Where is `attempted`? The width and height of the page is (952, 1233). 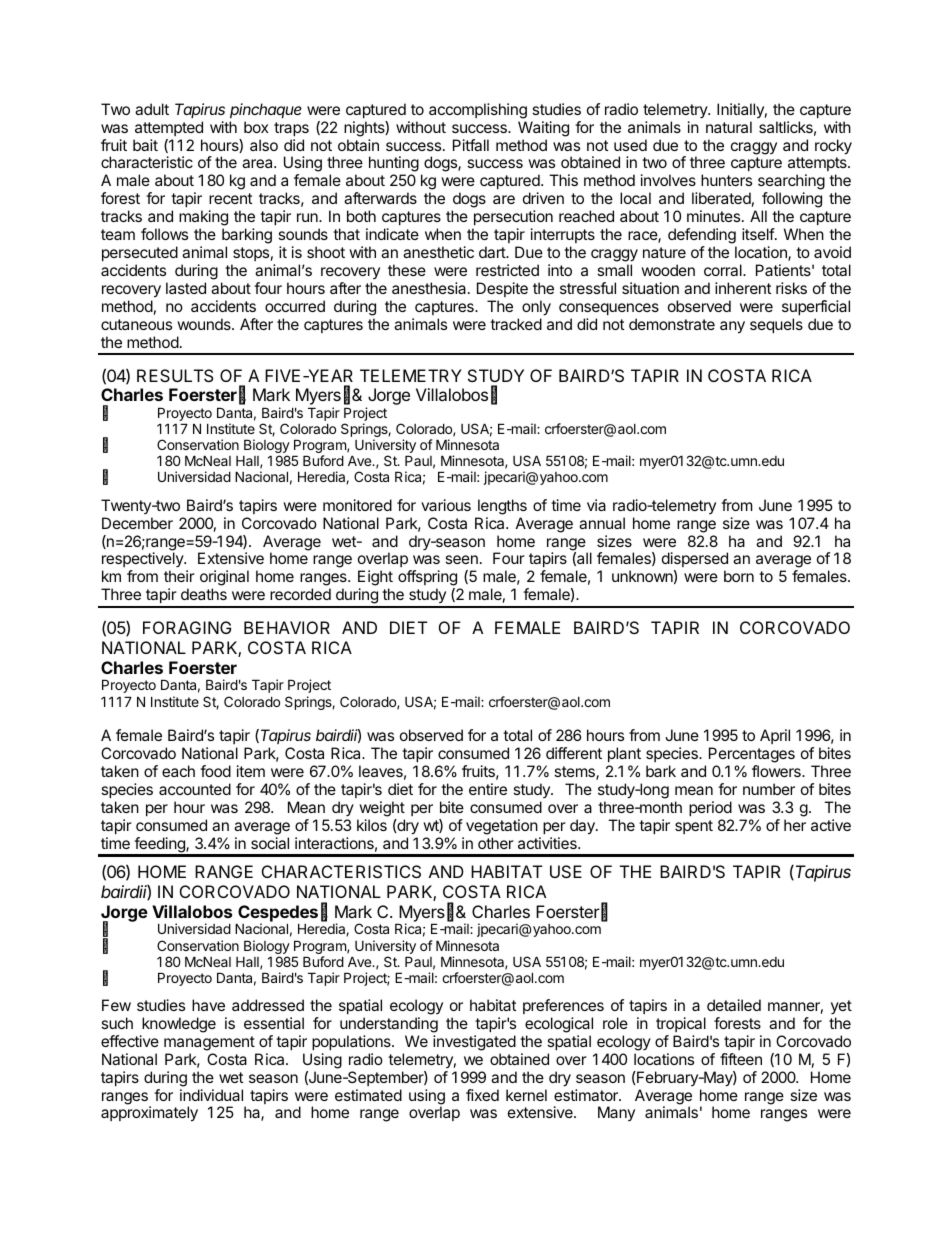 attempted is located at coordinates (169, 128).
